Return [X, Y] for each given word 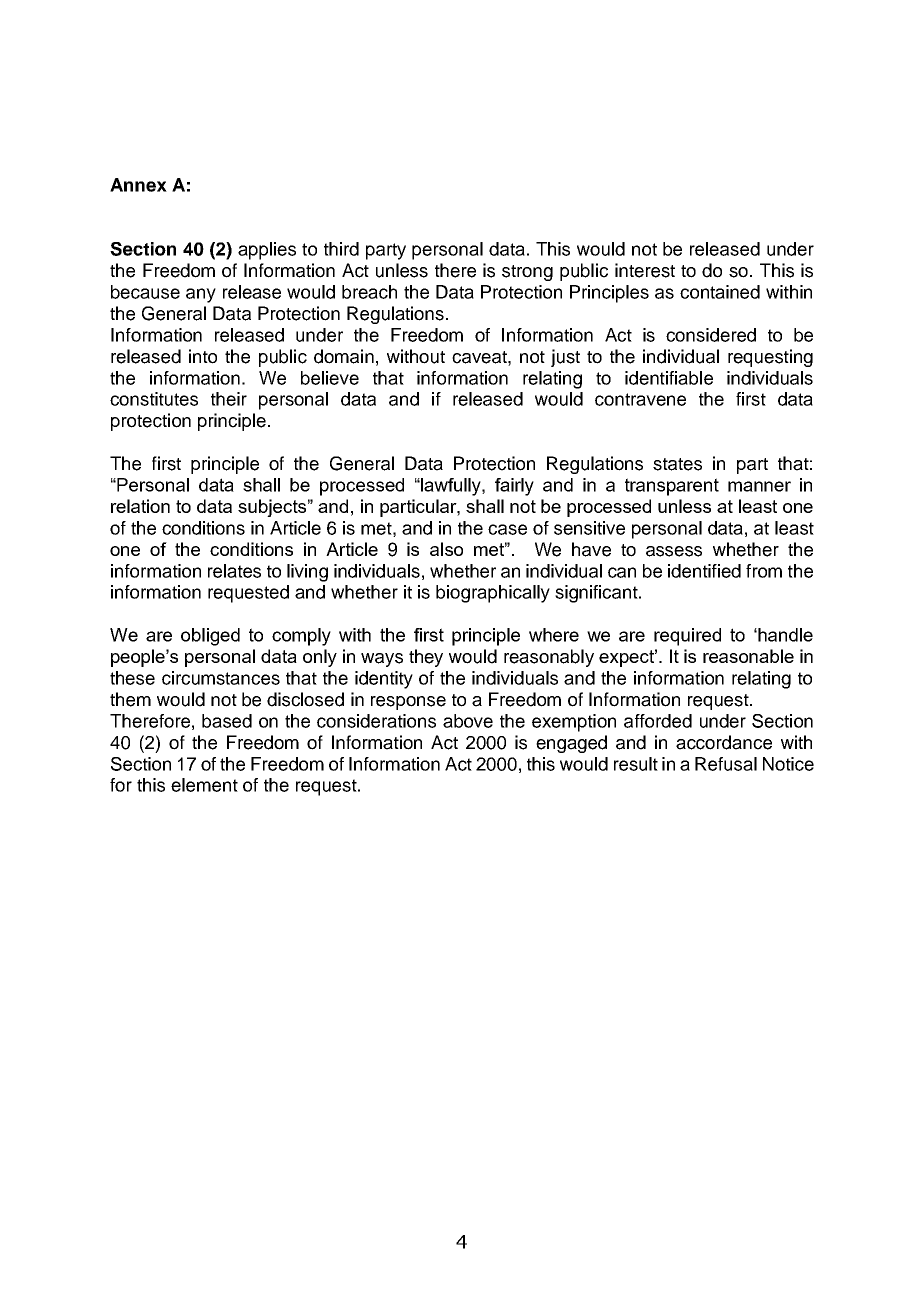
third [341, 249]
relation [140, 506]
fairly [514, 487]
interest [645, 270]
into [203, 356]
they [426, 658]
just [565, 358]
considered [711, 335]
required [687, 637]
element [204, 785]
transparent [672, 487]
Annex [138, 185]
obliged [210, 637]
